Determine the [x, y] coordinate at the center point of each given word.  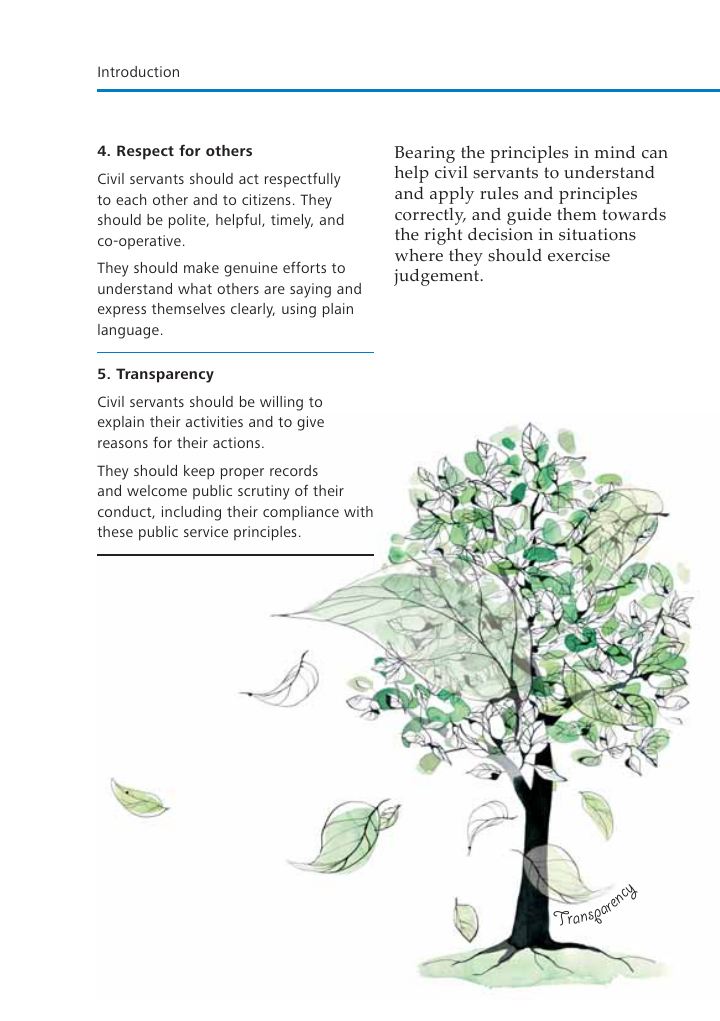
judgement [438, 277]
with [358, 511]
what [195, 288]
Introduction [138, 71]
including [191, 513]
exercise [579, 255]
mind [615, 151]
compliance [301, 513]
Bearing [425, 156]
